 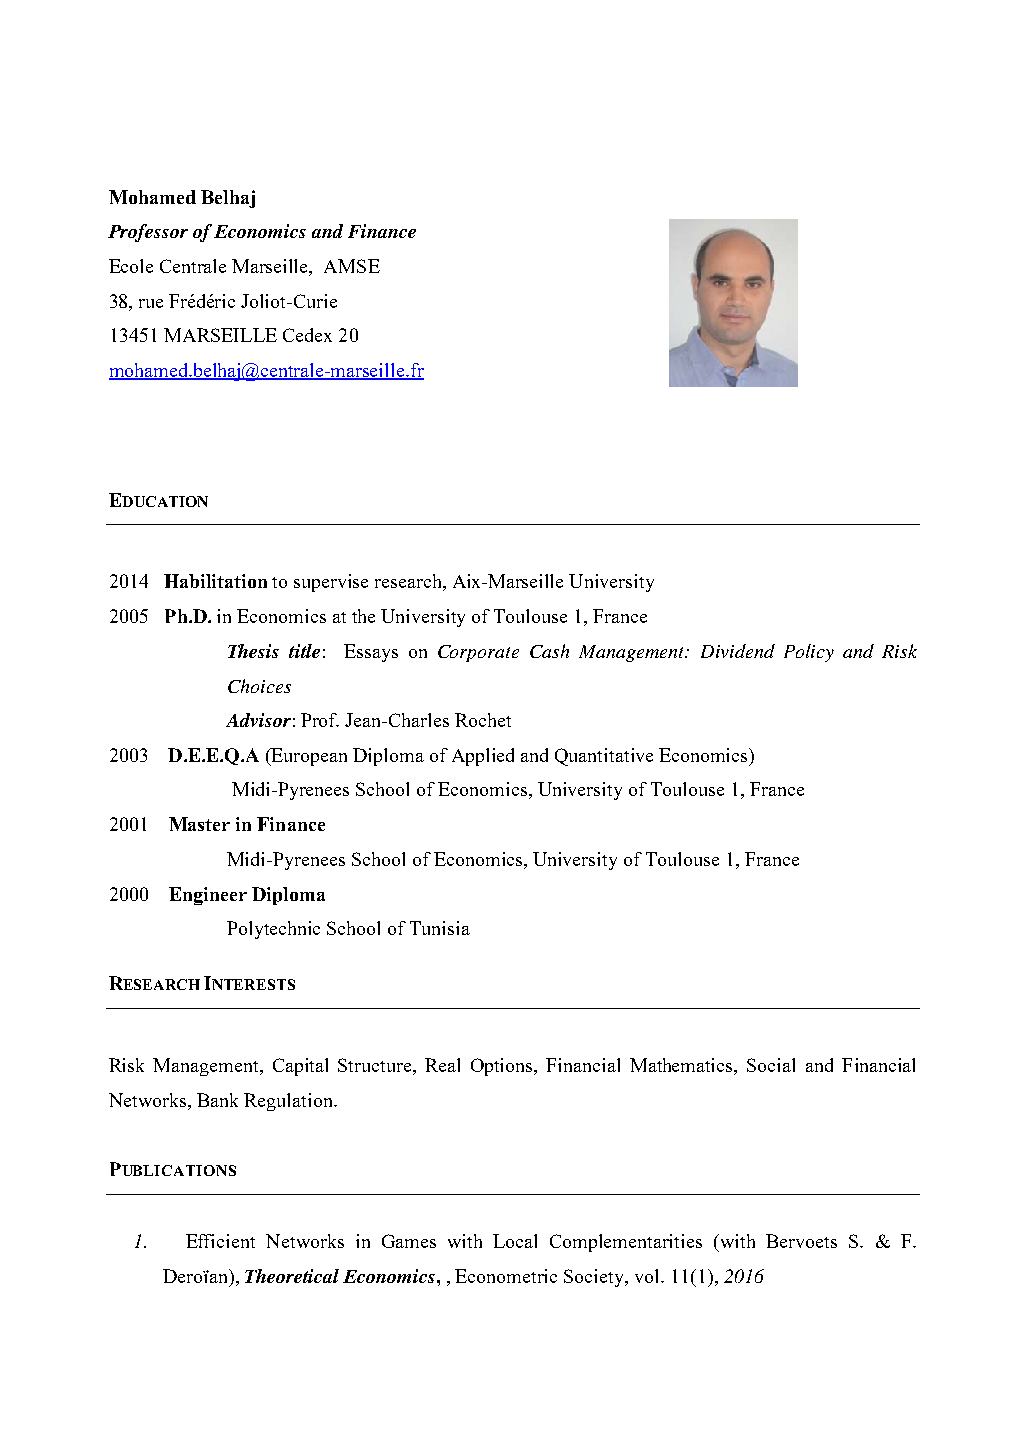 What do you see at coordinates (220, 1241) in the page?
I see `Efficient` at bounding box center [220, 1241].
